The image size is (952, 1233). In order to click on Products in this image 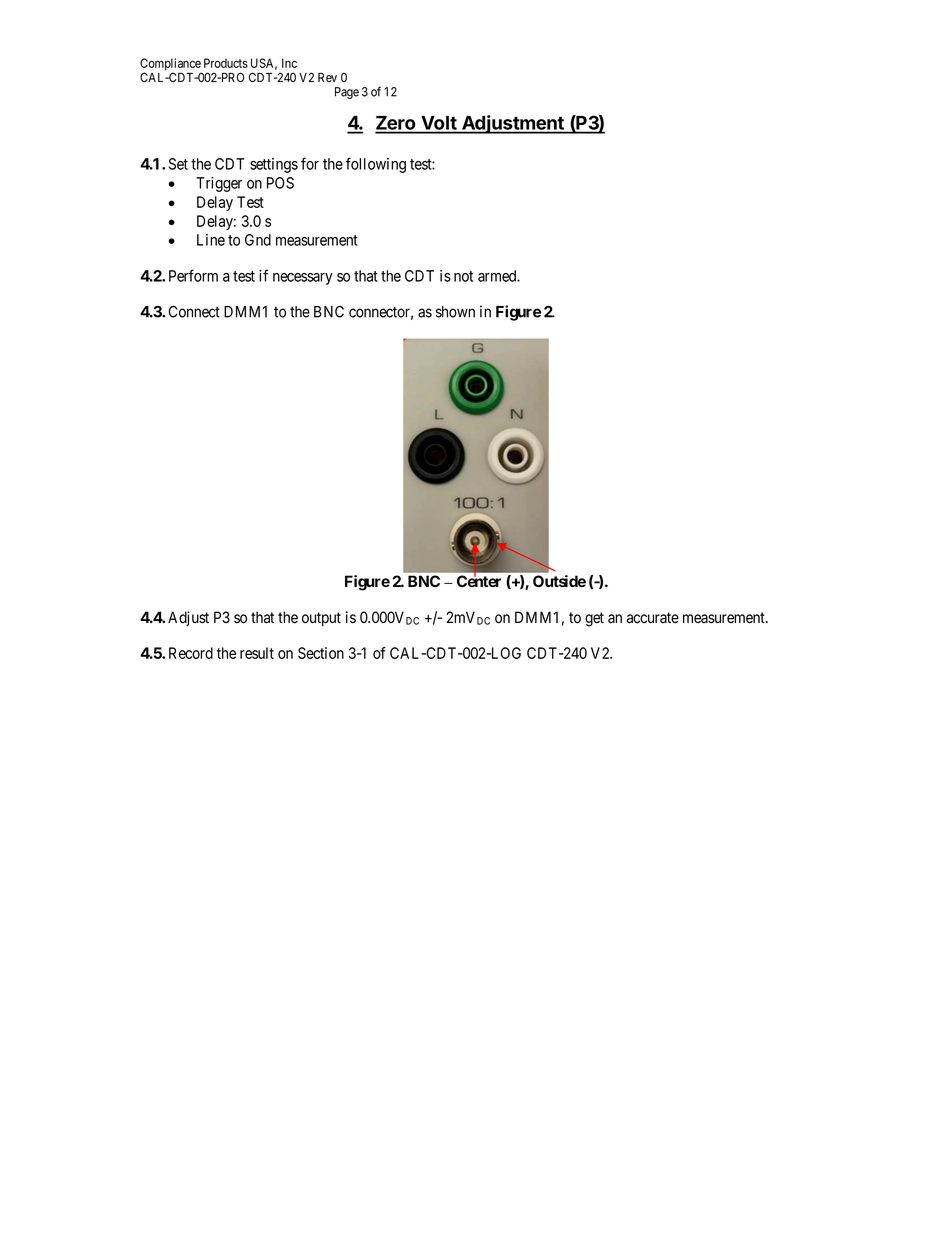, I will do `click(226, 63)`.
